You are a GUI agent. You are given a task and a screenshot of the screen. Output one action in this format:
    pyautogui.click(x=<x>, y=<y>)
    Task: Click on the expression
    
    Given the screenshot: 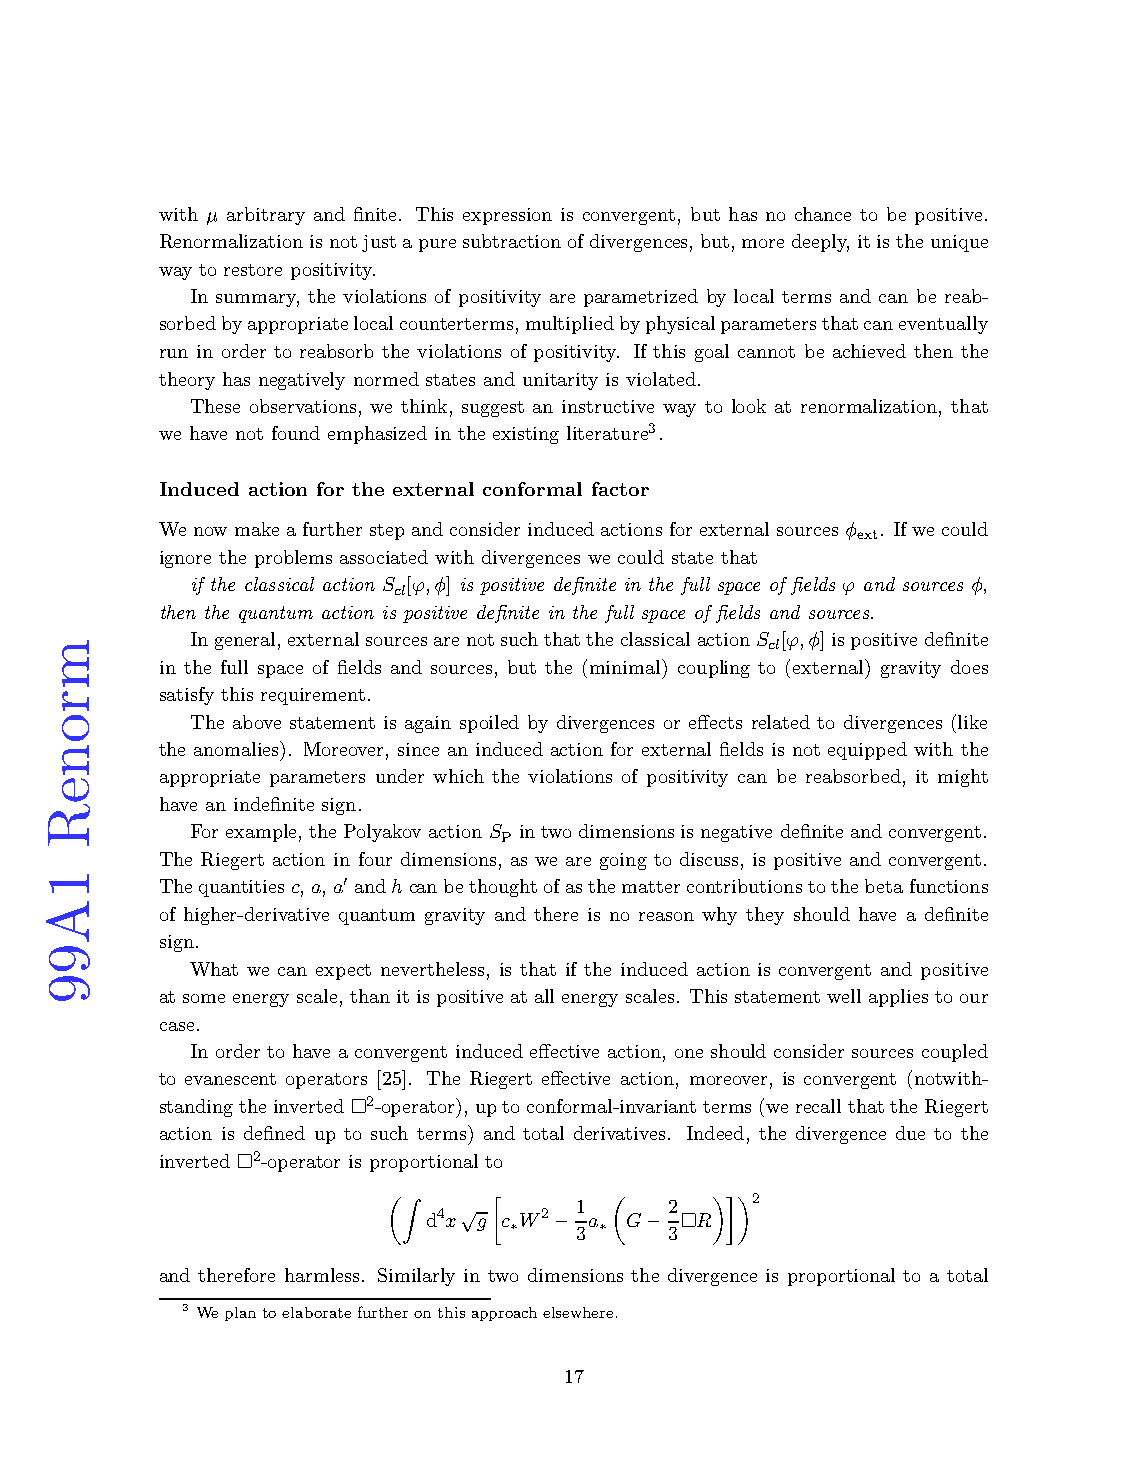 What is the action you would take?
    pyautogui.click(x=507, y=216)
